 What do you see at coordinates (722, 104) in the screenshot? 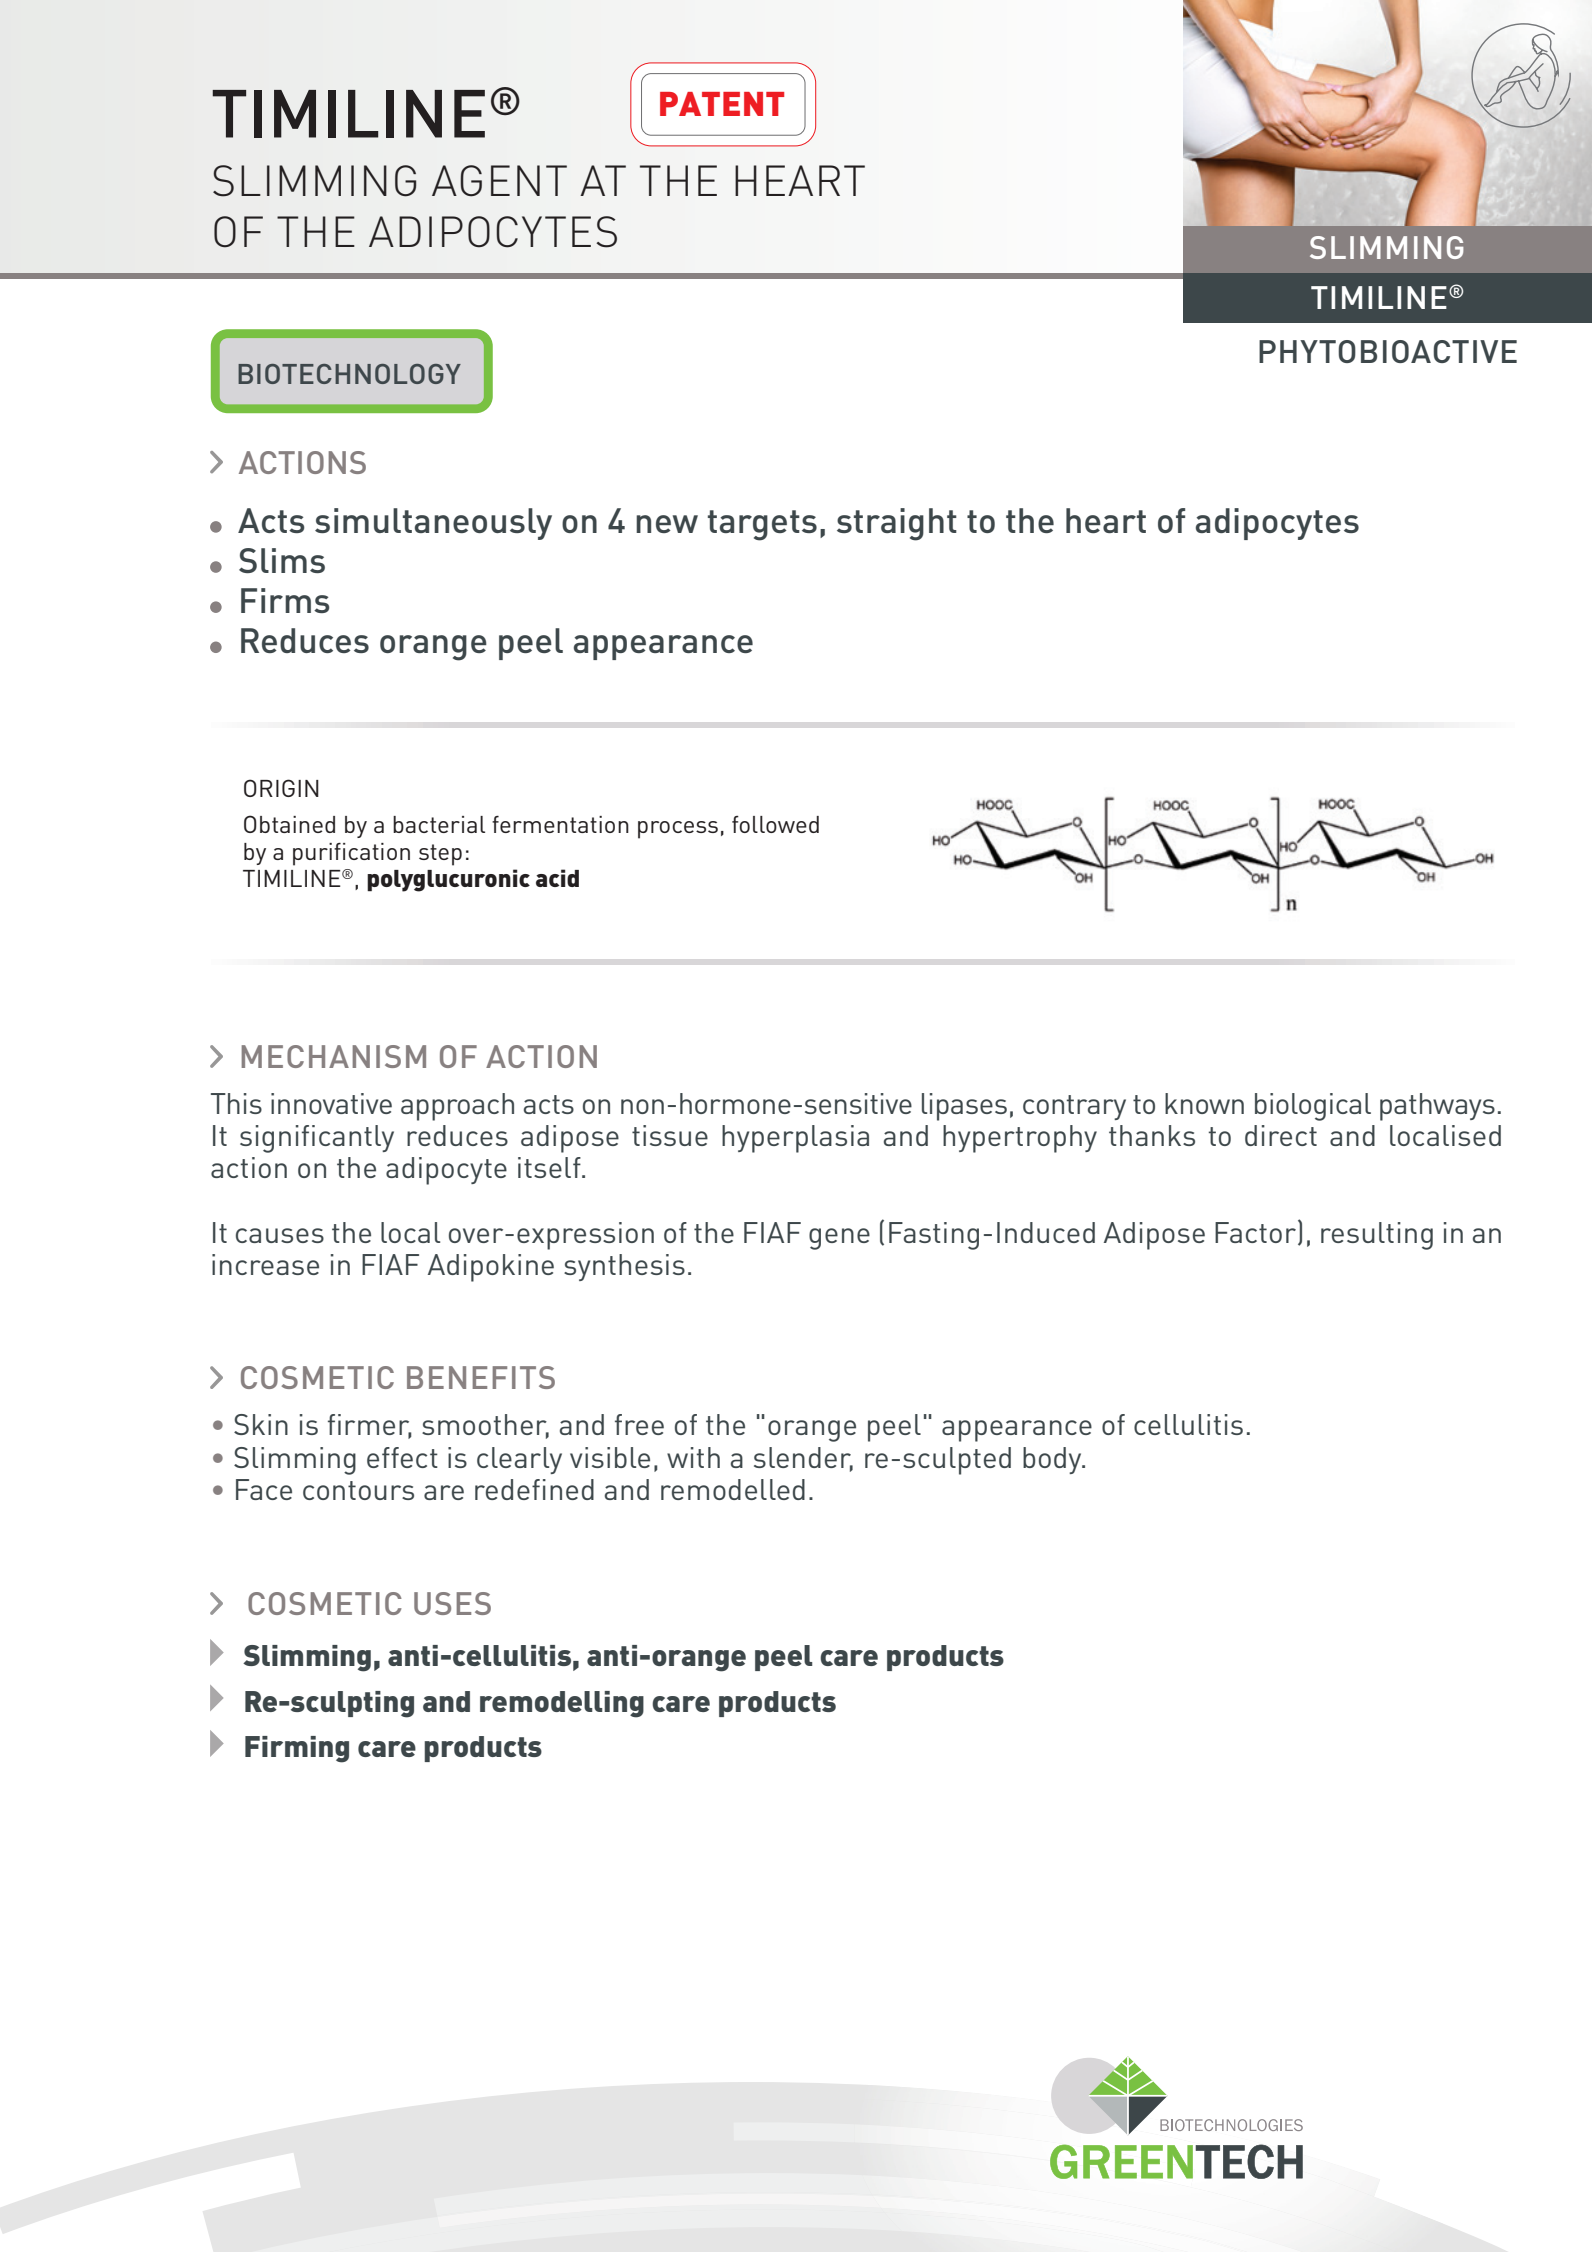
I see `PATENT` at bounding box center [722, 104].
